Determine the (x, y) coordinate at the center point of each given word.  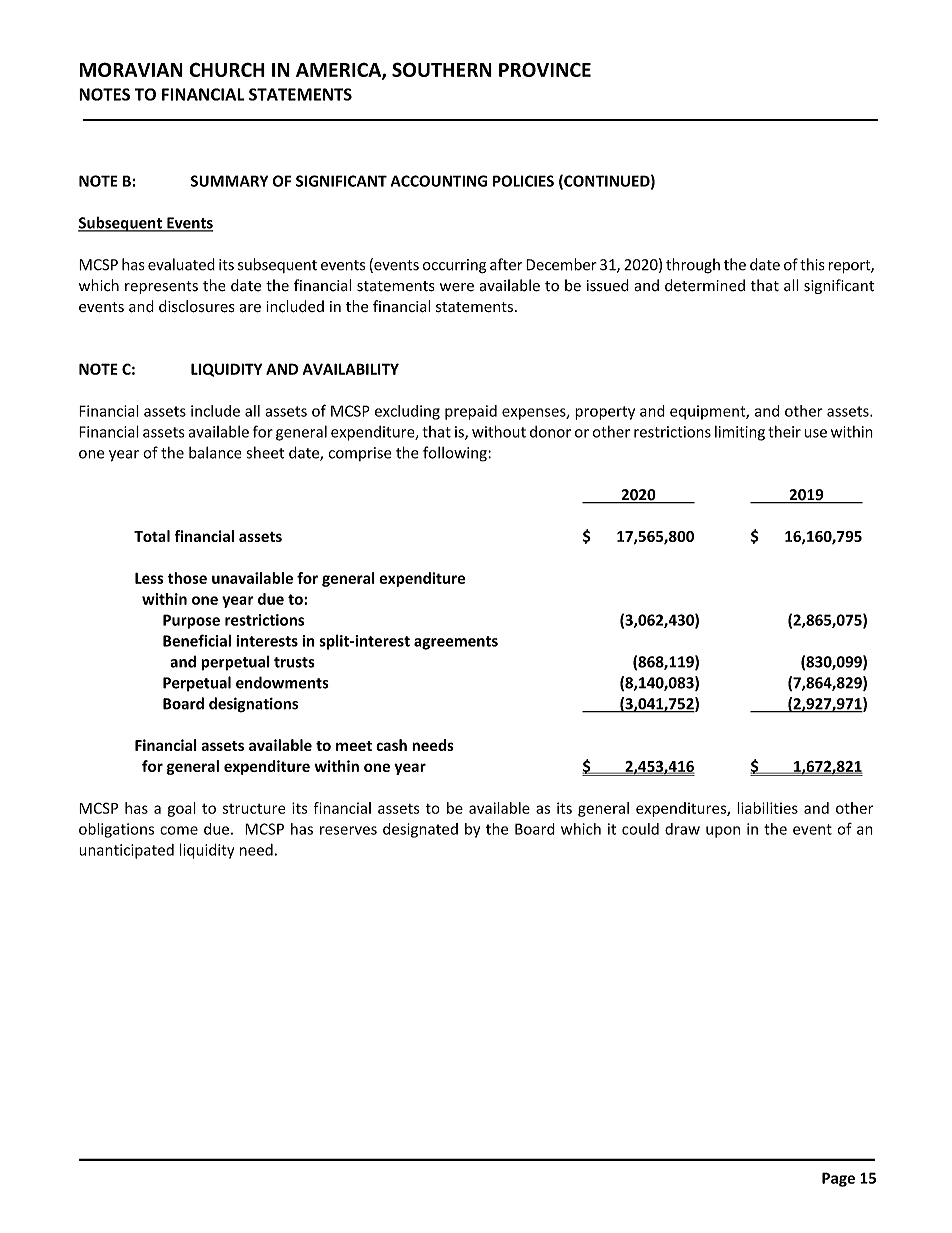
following (456, 454)
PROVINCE (545, 69)
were (457, 287)
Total (152, 536)
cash (391, 745)
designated (420, 830)
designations (253, 705)
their (784, 431)
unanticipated (126, 851)
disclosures (197, 306)
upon (723, 832)
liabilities (767, 808)
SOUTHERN (442, 69)
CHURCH (227, 69)
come (179, 830)
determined (705, 285)
